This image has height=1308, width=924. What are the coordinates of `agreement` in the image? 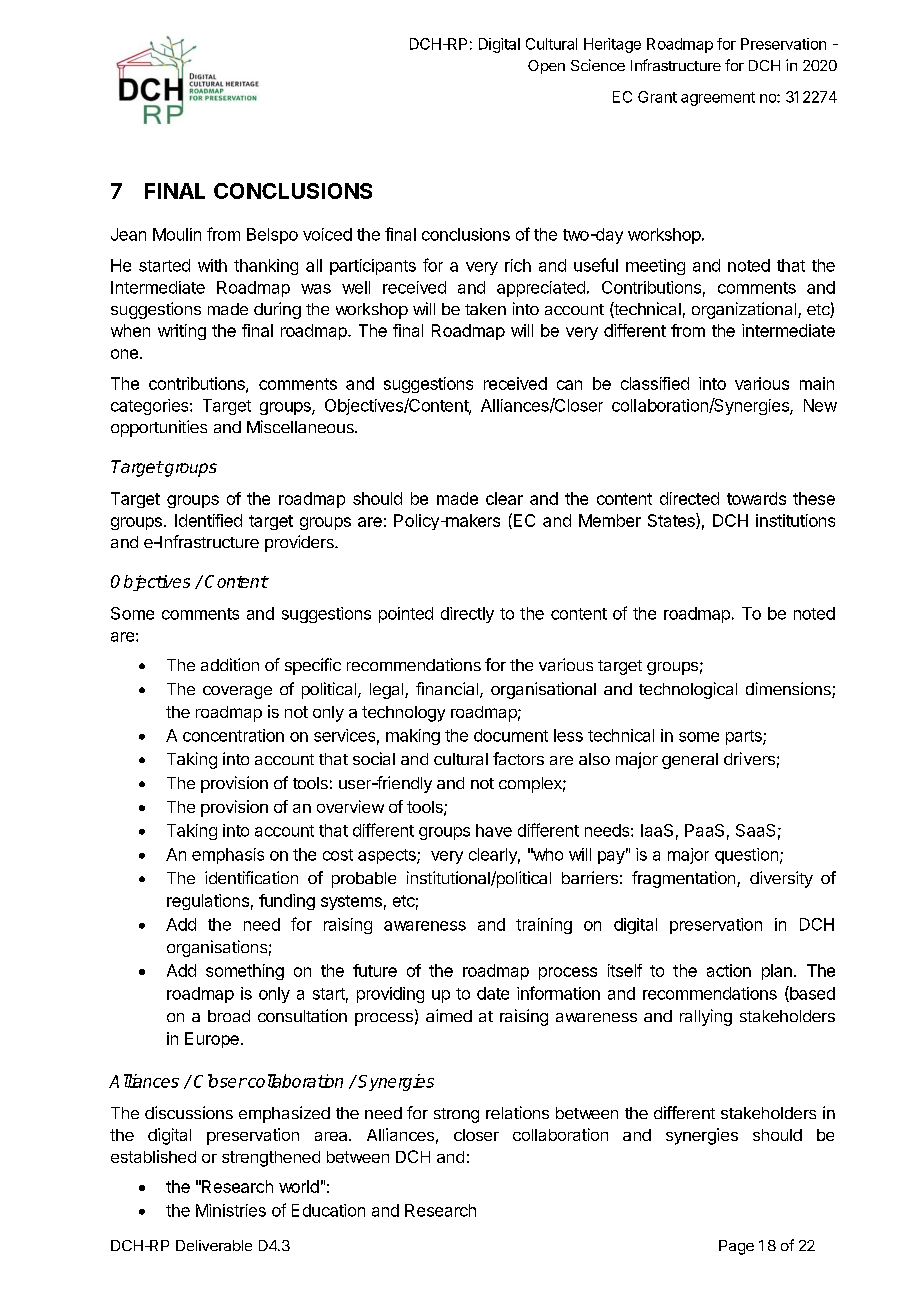 It's located at (718, 99).
